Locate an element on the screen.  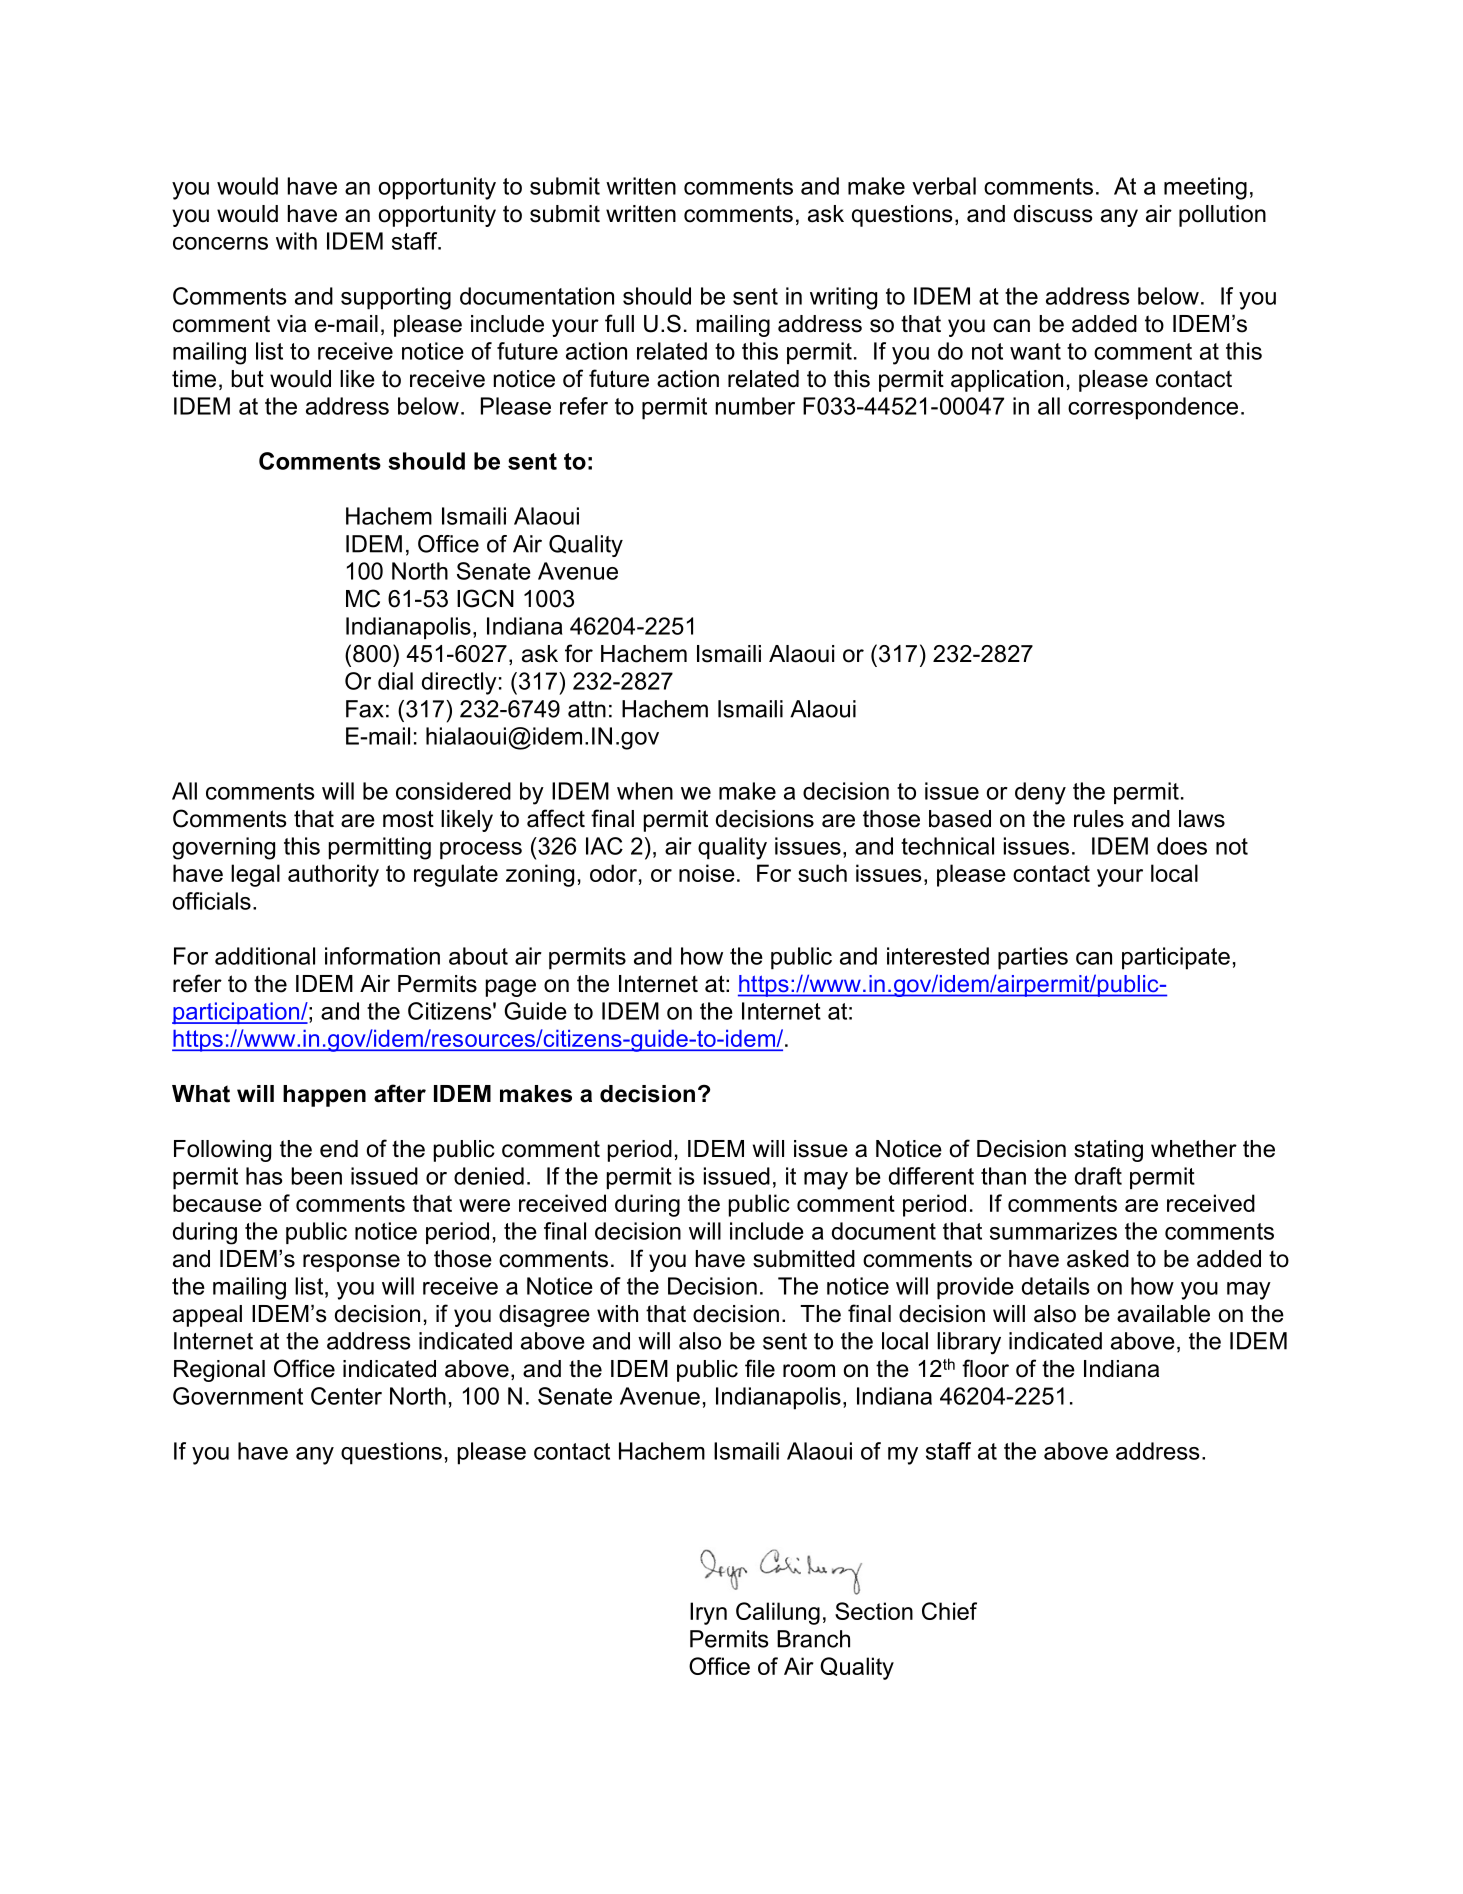
dial is located at coordinates (395, 681).
